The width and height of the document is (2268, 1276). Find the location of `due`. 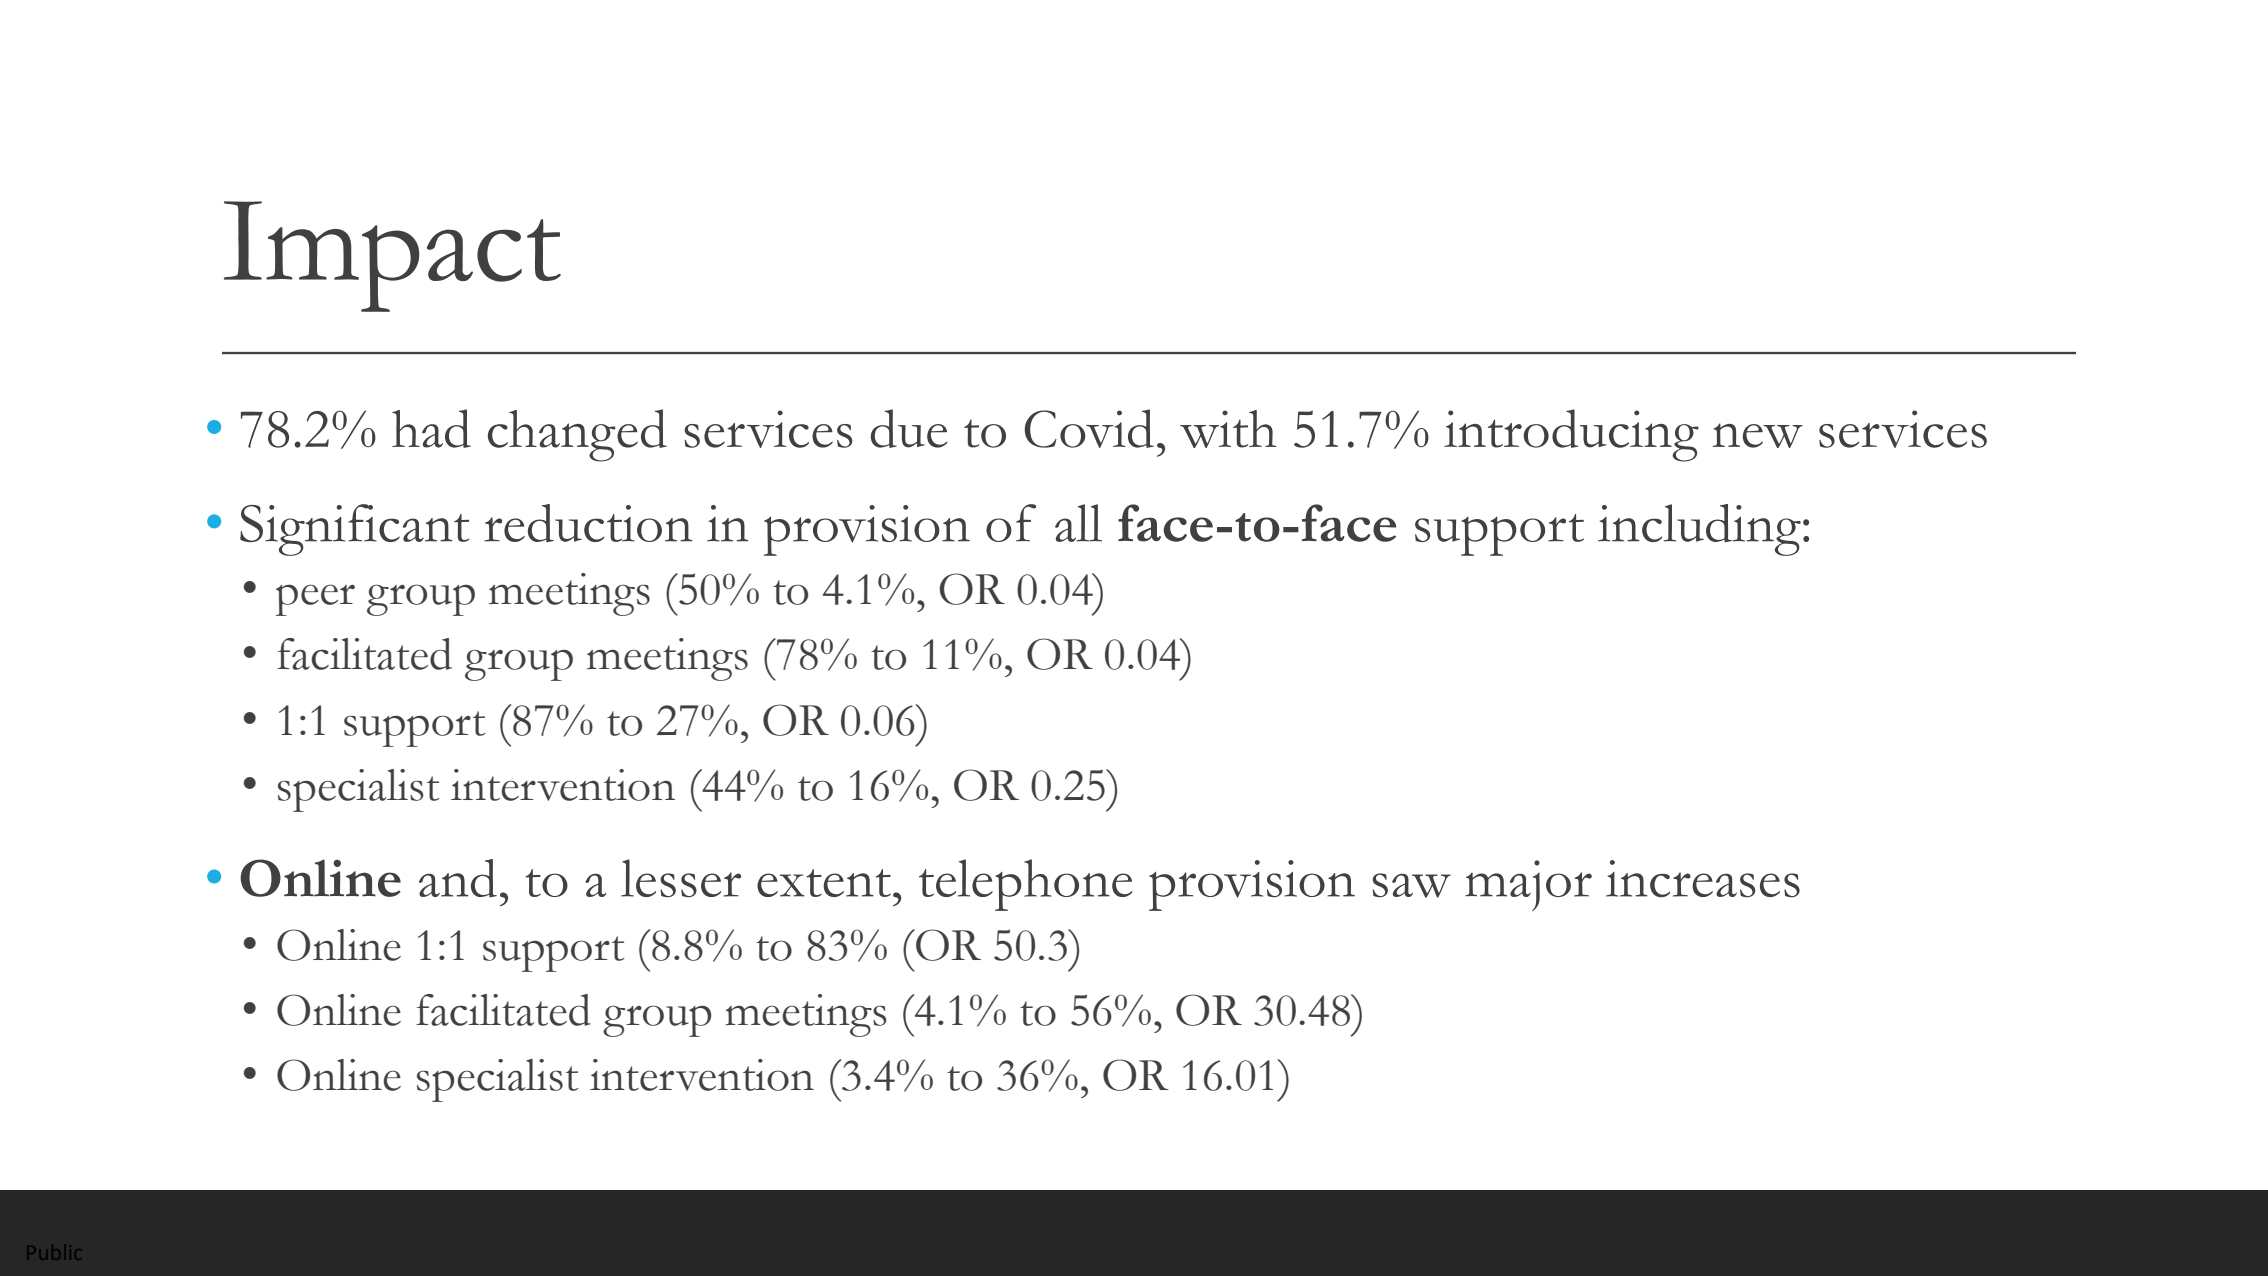

due is located at coordinates (909, 428).
